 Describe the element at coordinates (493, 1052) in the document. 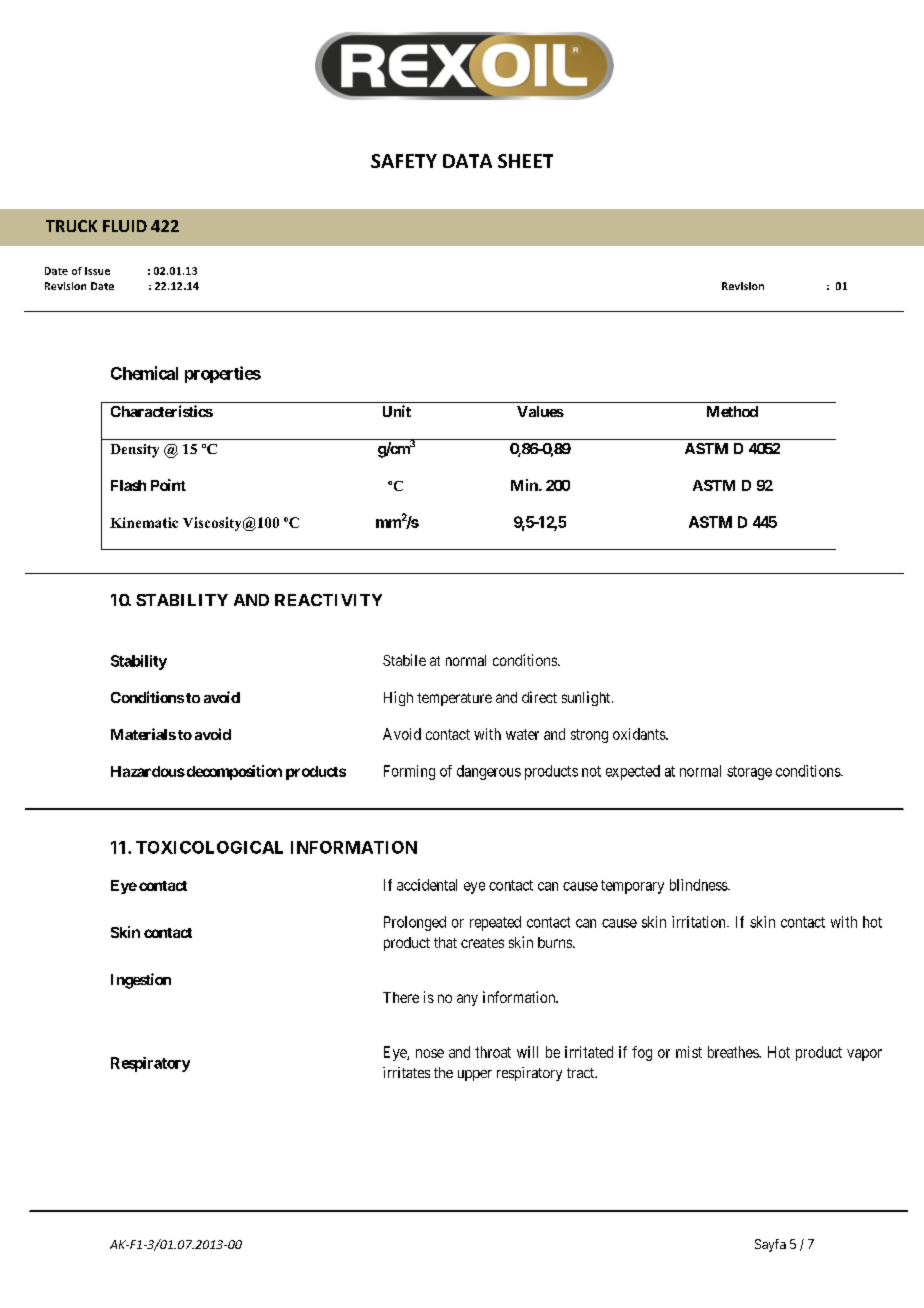

I see `throat` at that location.
